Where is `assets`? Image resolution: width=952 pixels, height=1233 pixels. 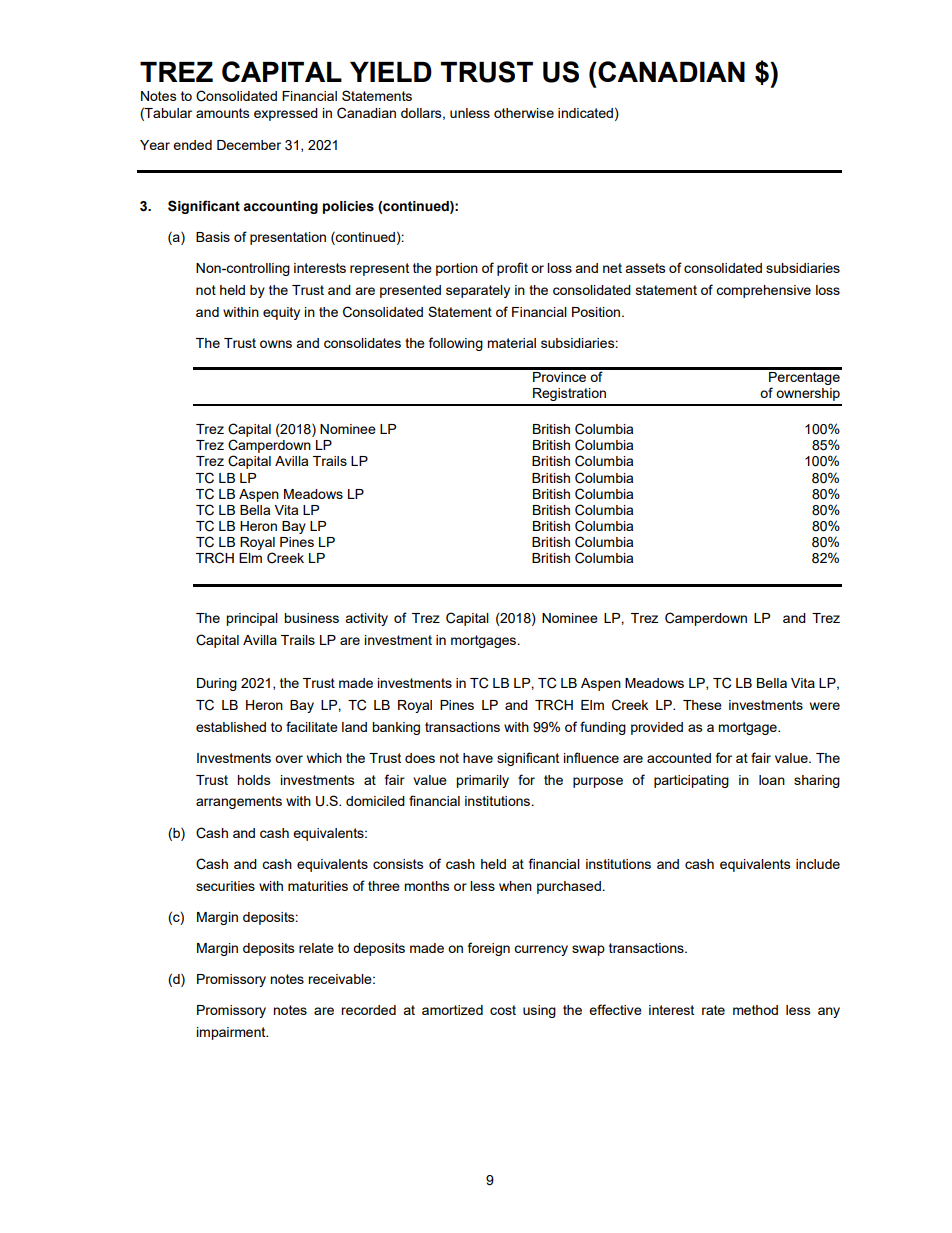 assets is located at coordinates (645, 268).
